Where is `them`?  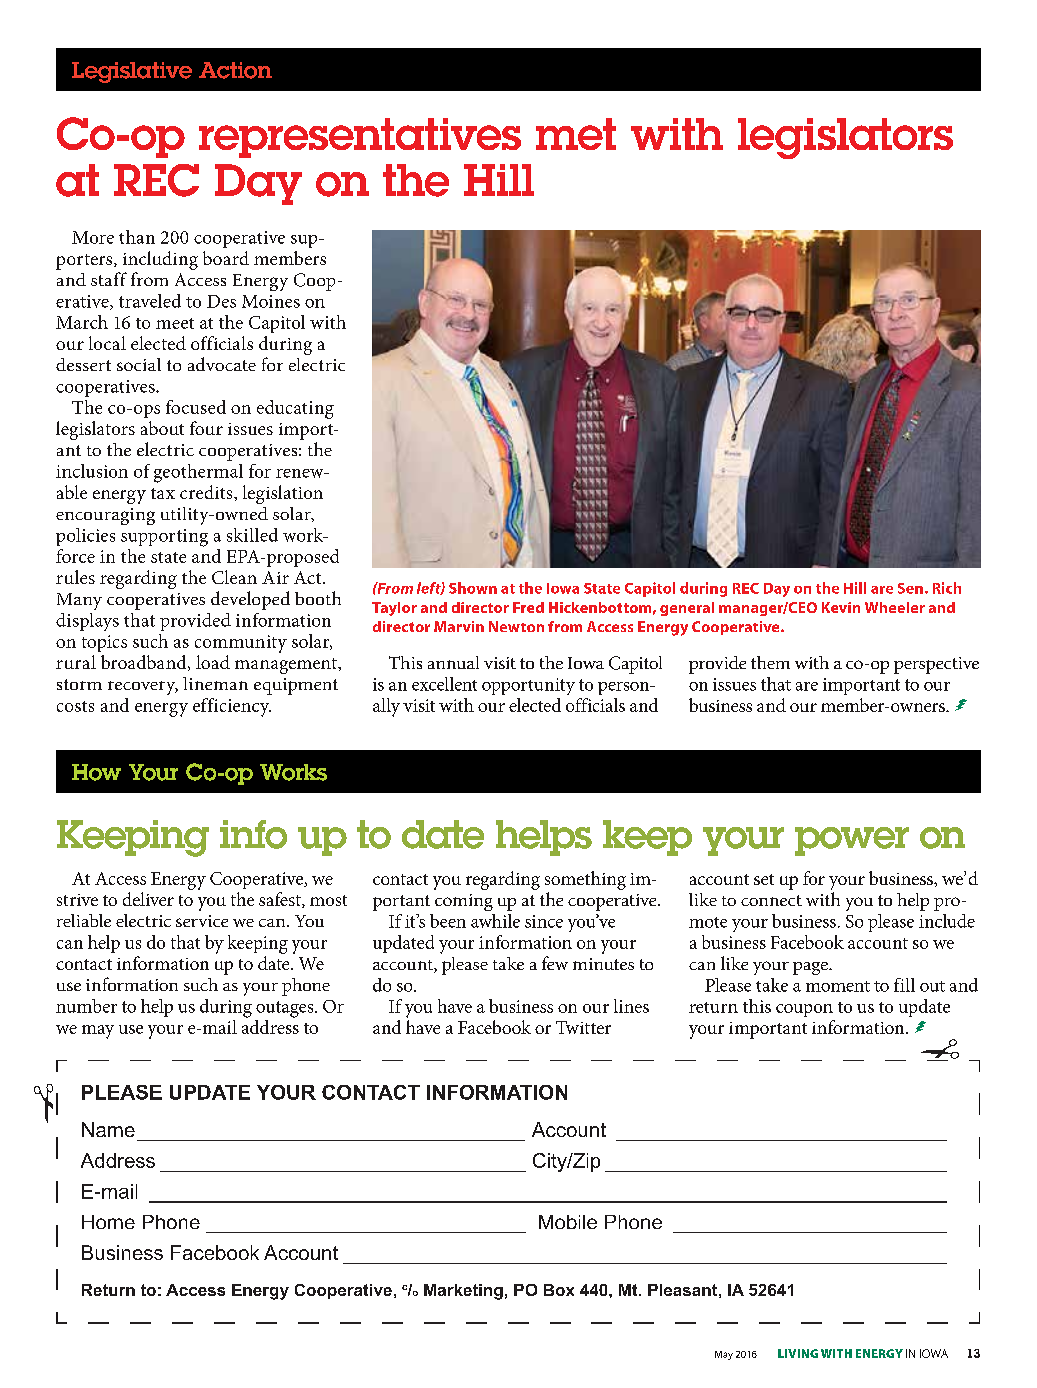 them is located at coordinates (770, 662).
